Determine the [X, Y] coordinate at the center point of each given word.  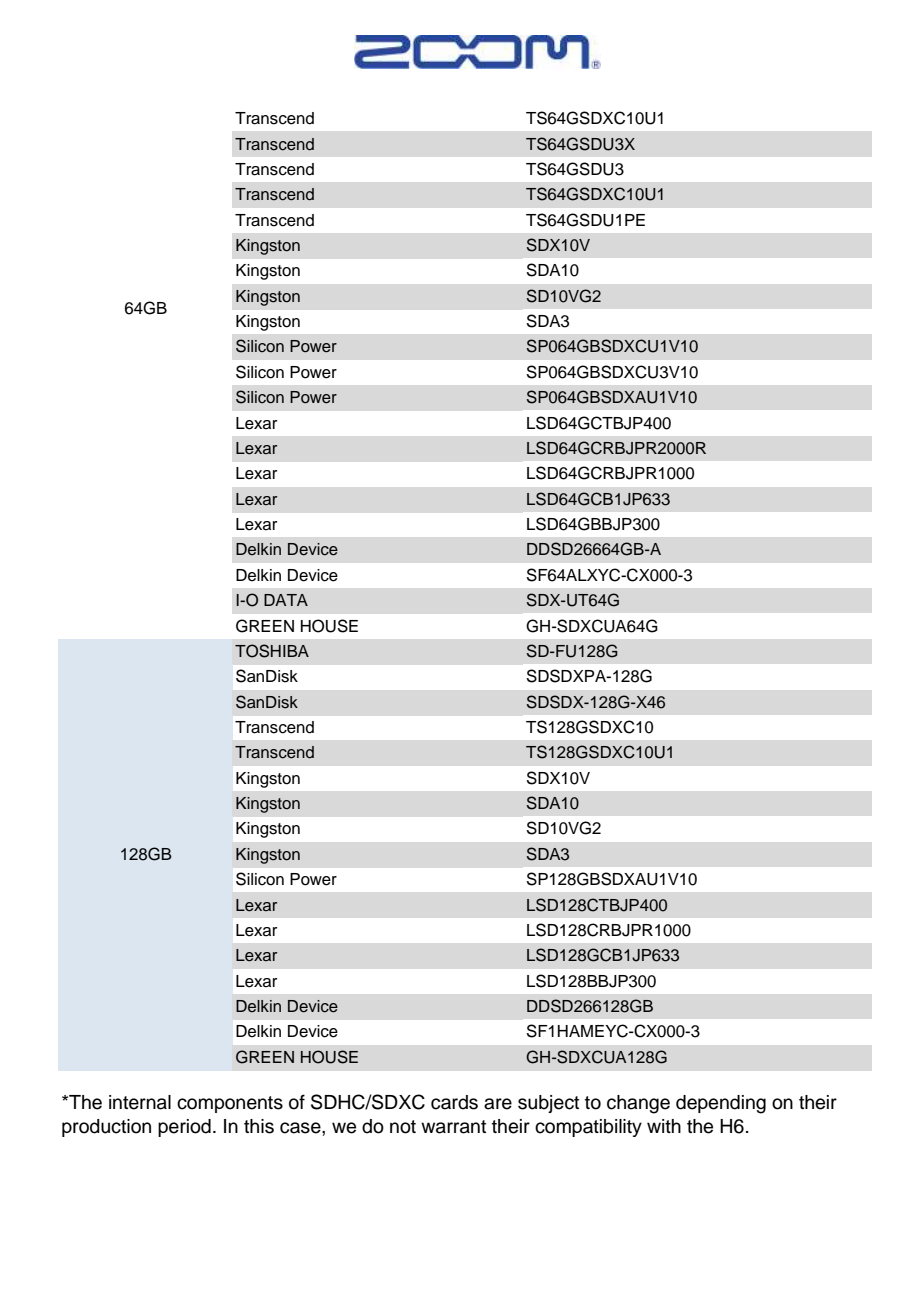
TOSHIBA [272, 651]
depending [721, 1104]
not [403, 1127]
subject [548, 1104]
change [638, 1104]
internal [140, 1102]
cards [454, 1102]
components [230, 1104]
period [184, 1128]
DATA [286, 600]
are [498, 1104]
